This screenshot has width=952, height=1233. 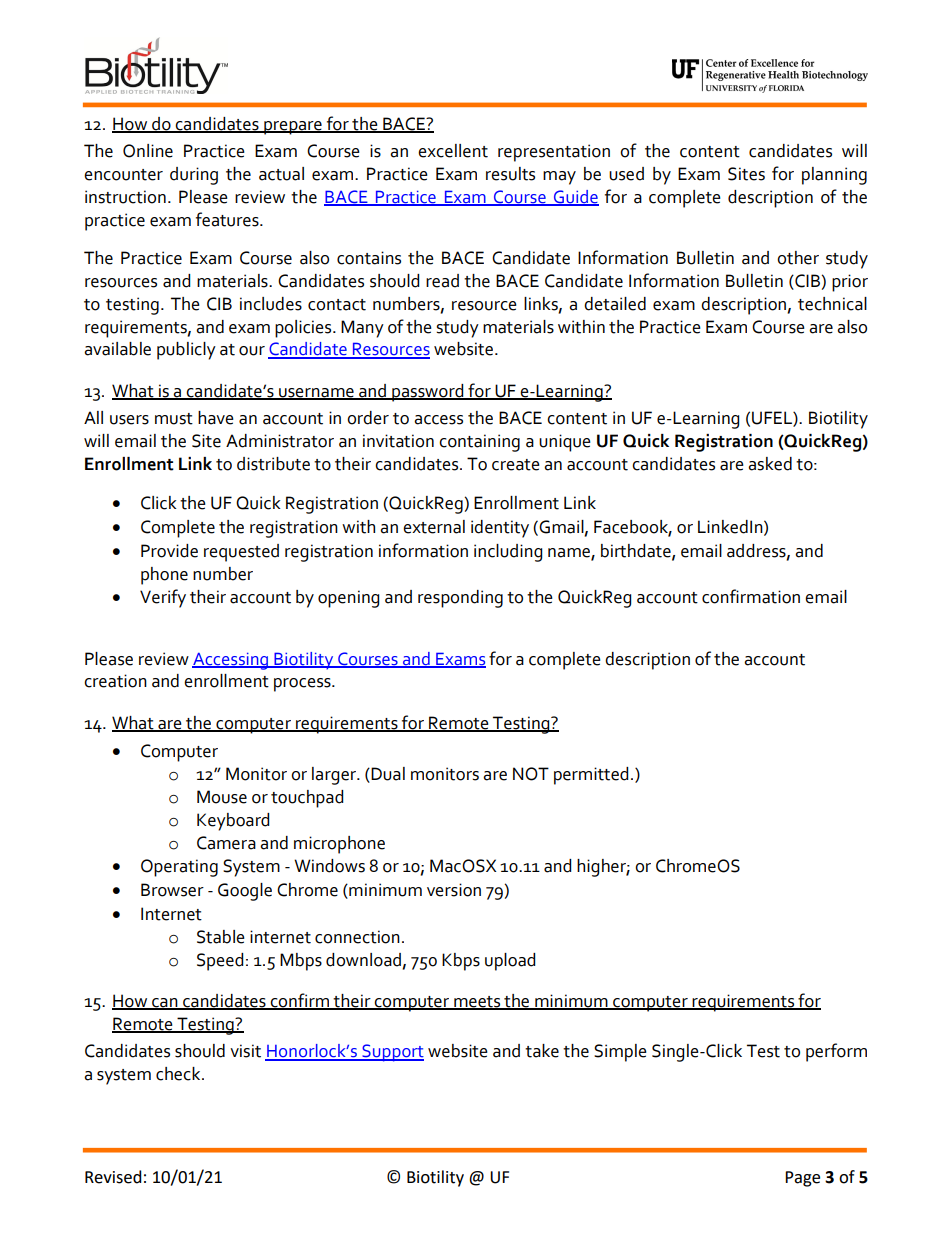 What do you see at coordinates (834, 176) in the screenshot?
I see `planning` at bounding box center [834, 176].
